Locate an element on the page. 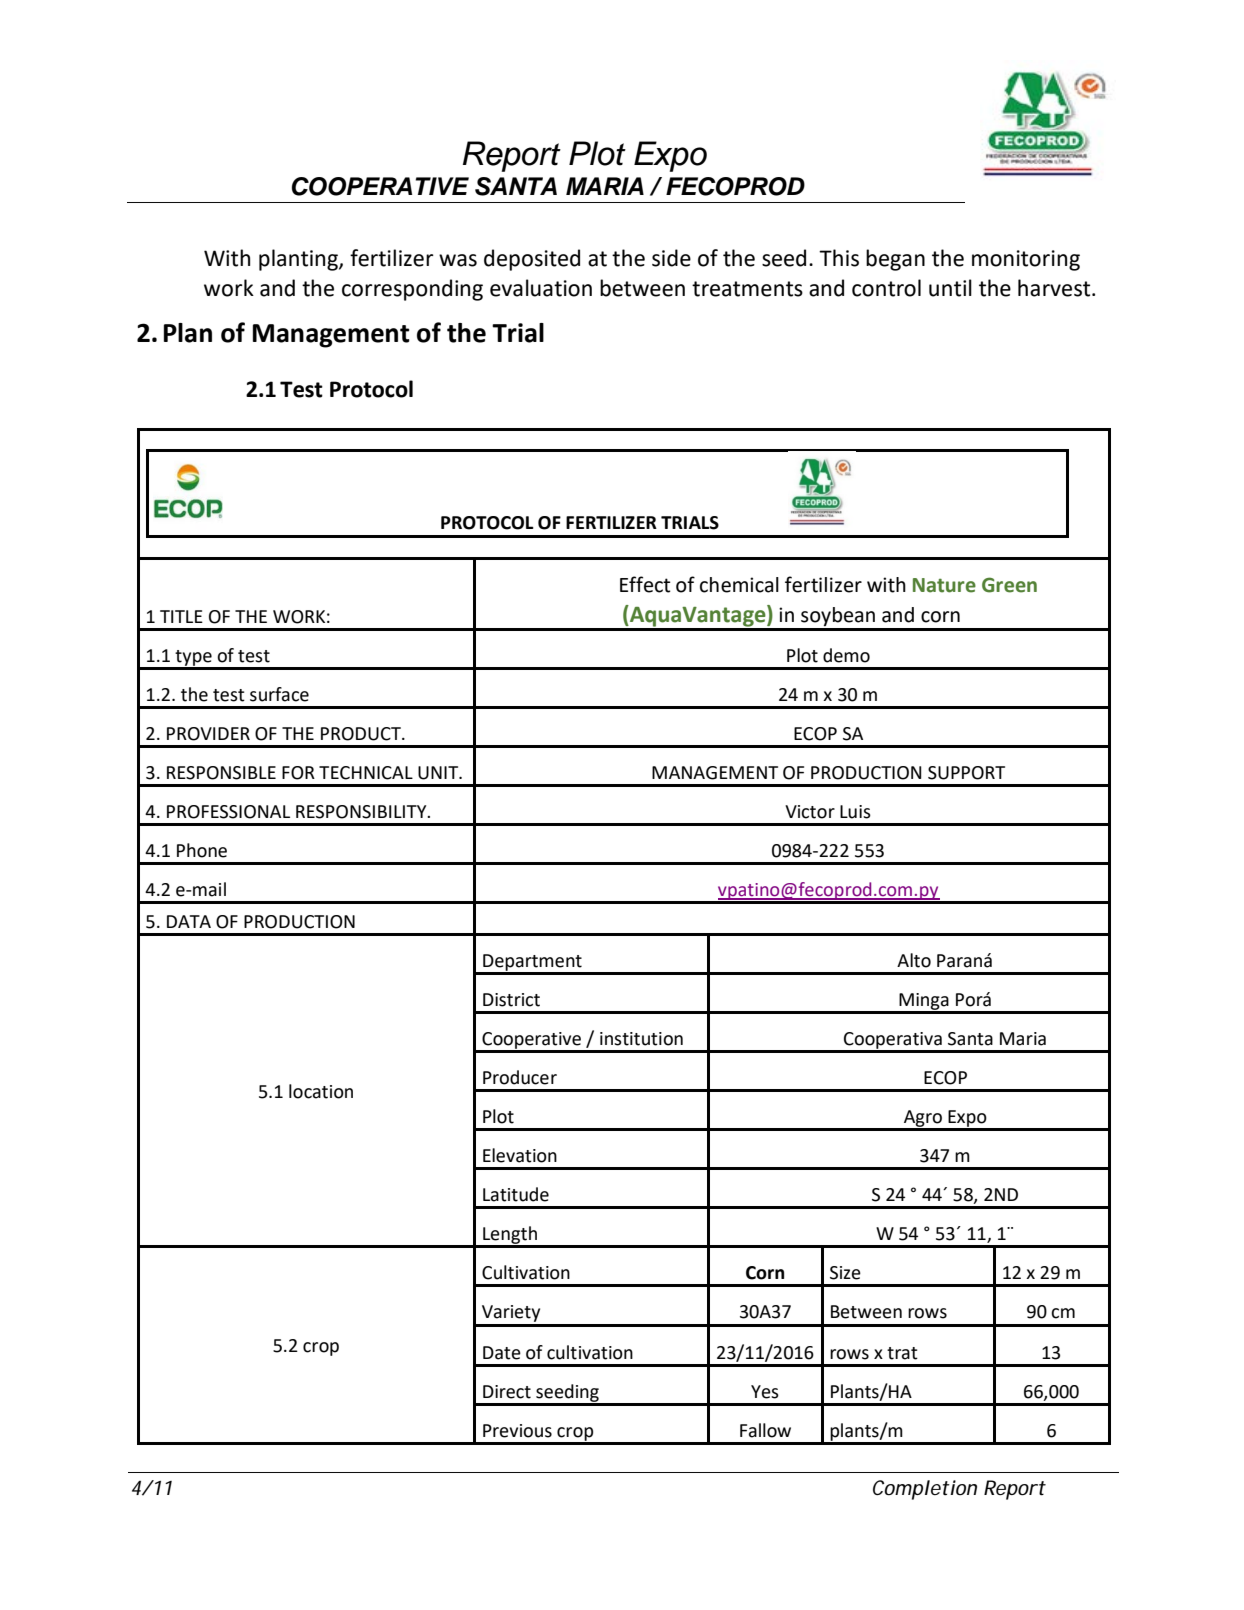 This image has width=1244, height=1610. Victor is located at coordinates (810, 812).
